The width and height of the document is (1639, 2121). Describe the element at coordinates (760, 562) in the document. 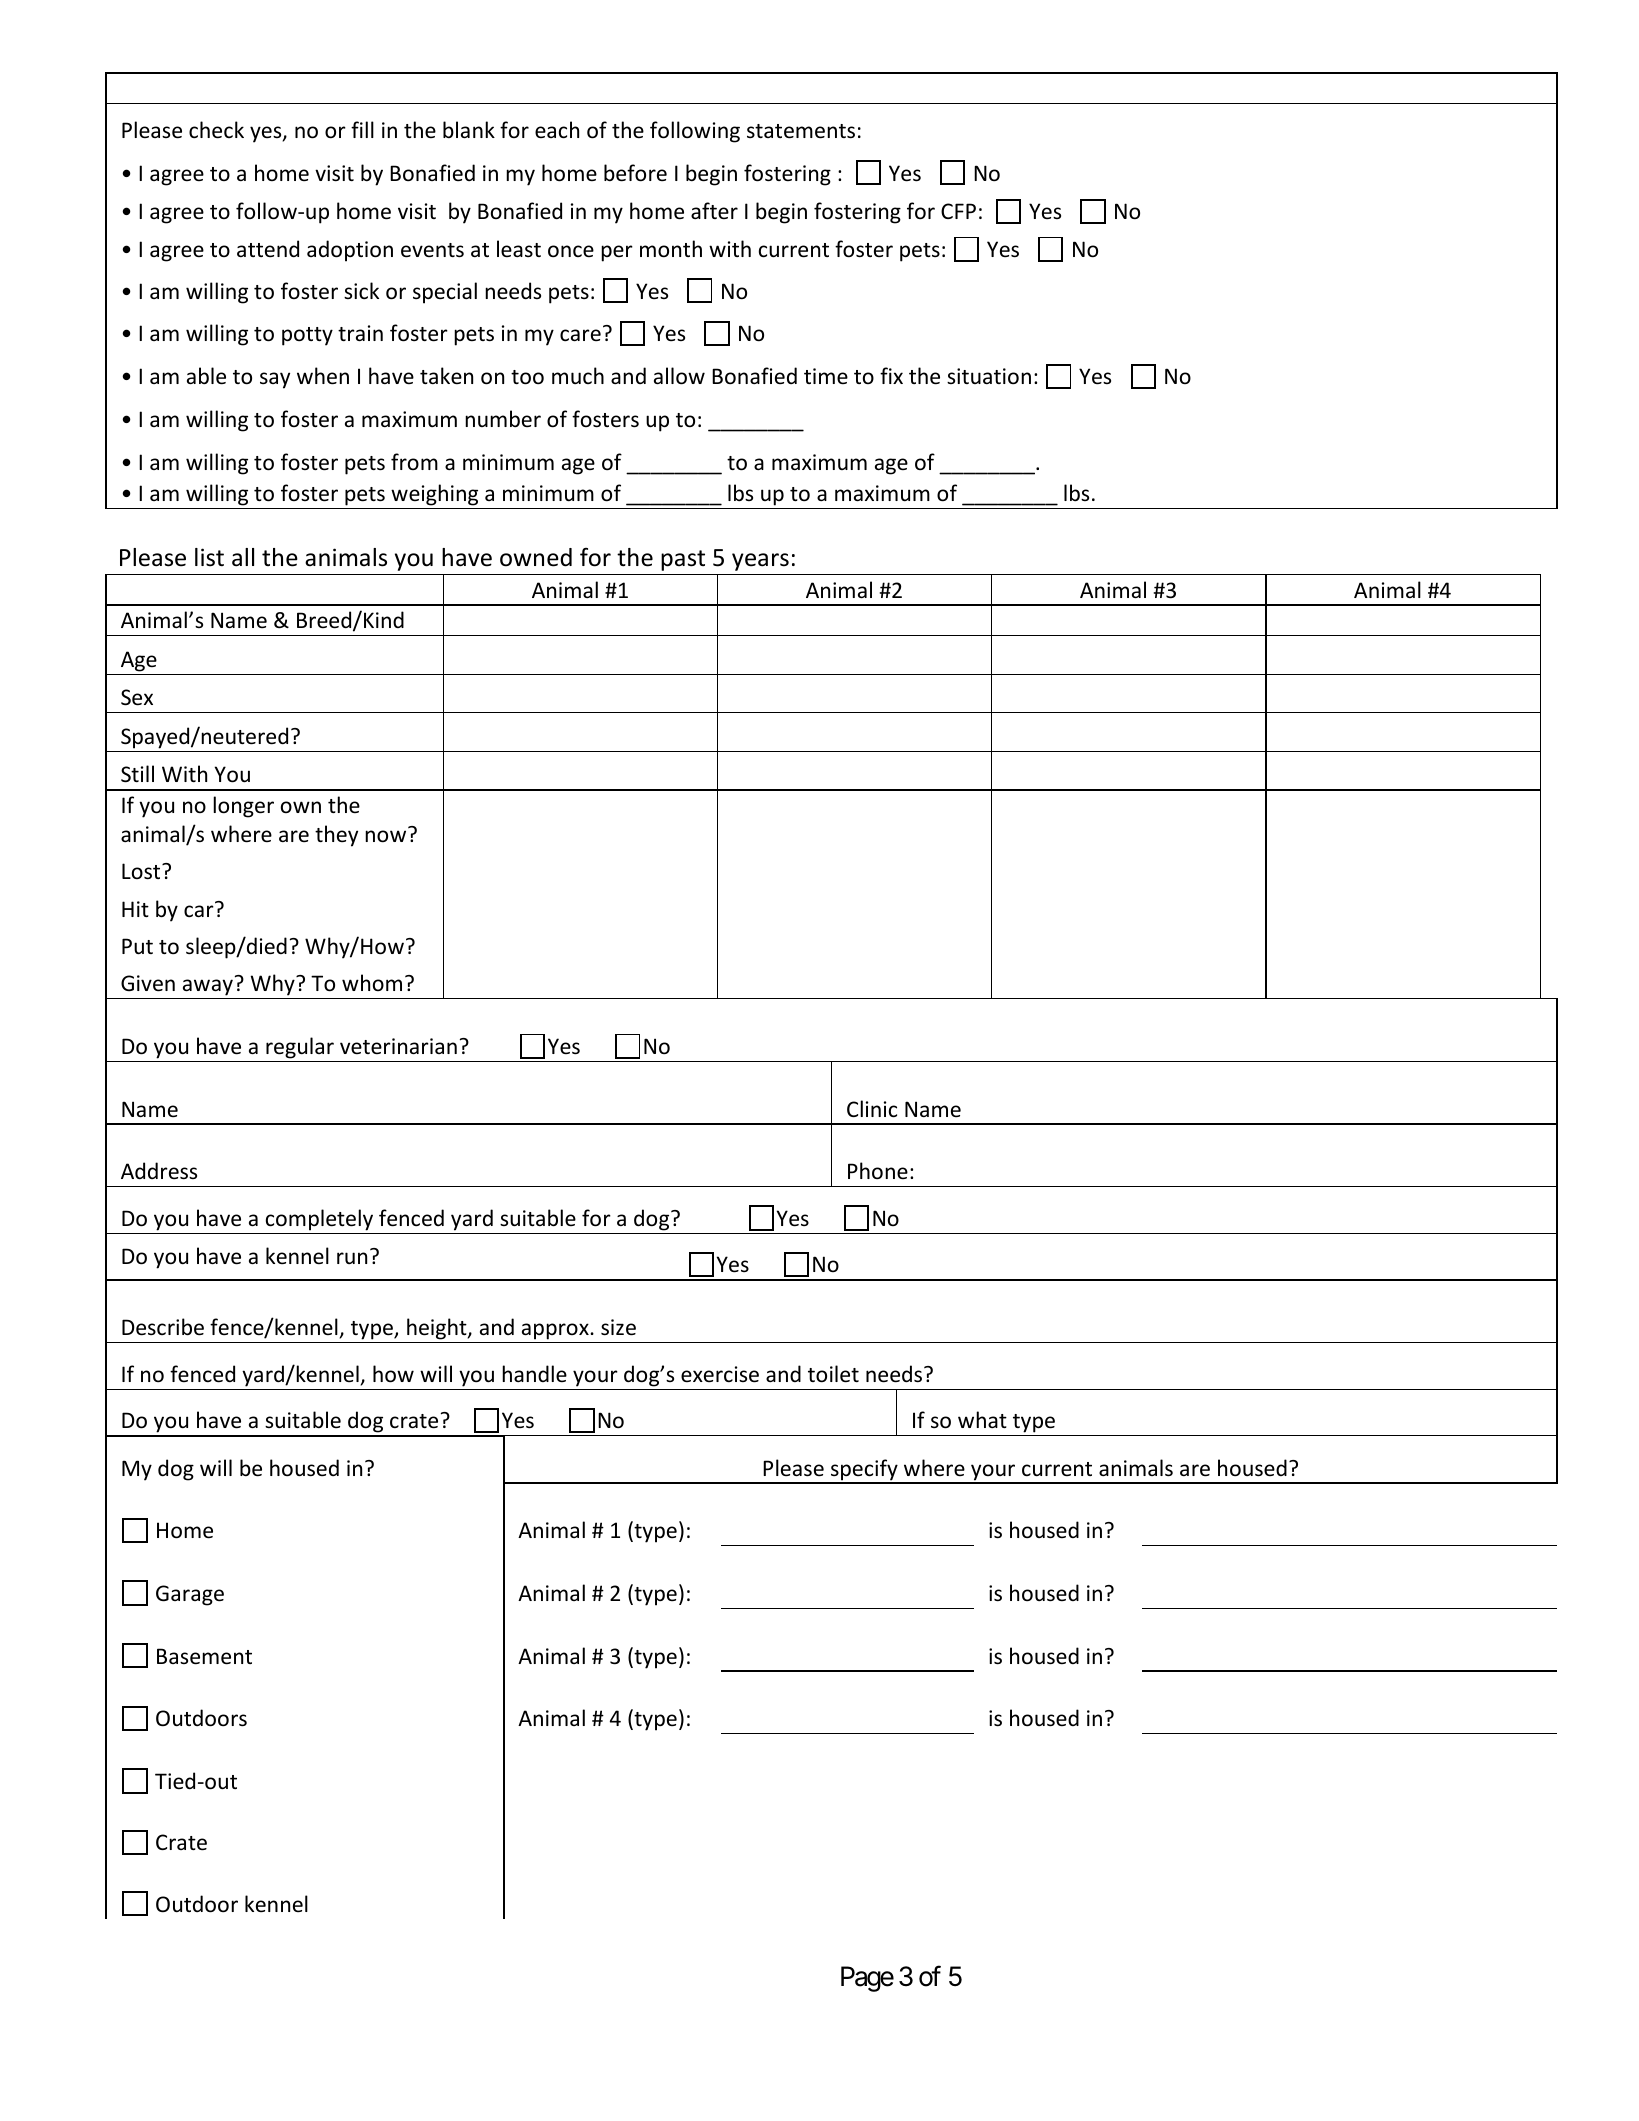

I see `years` at that location.
